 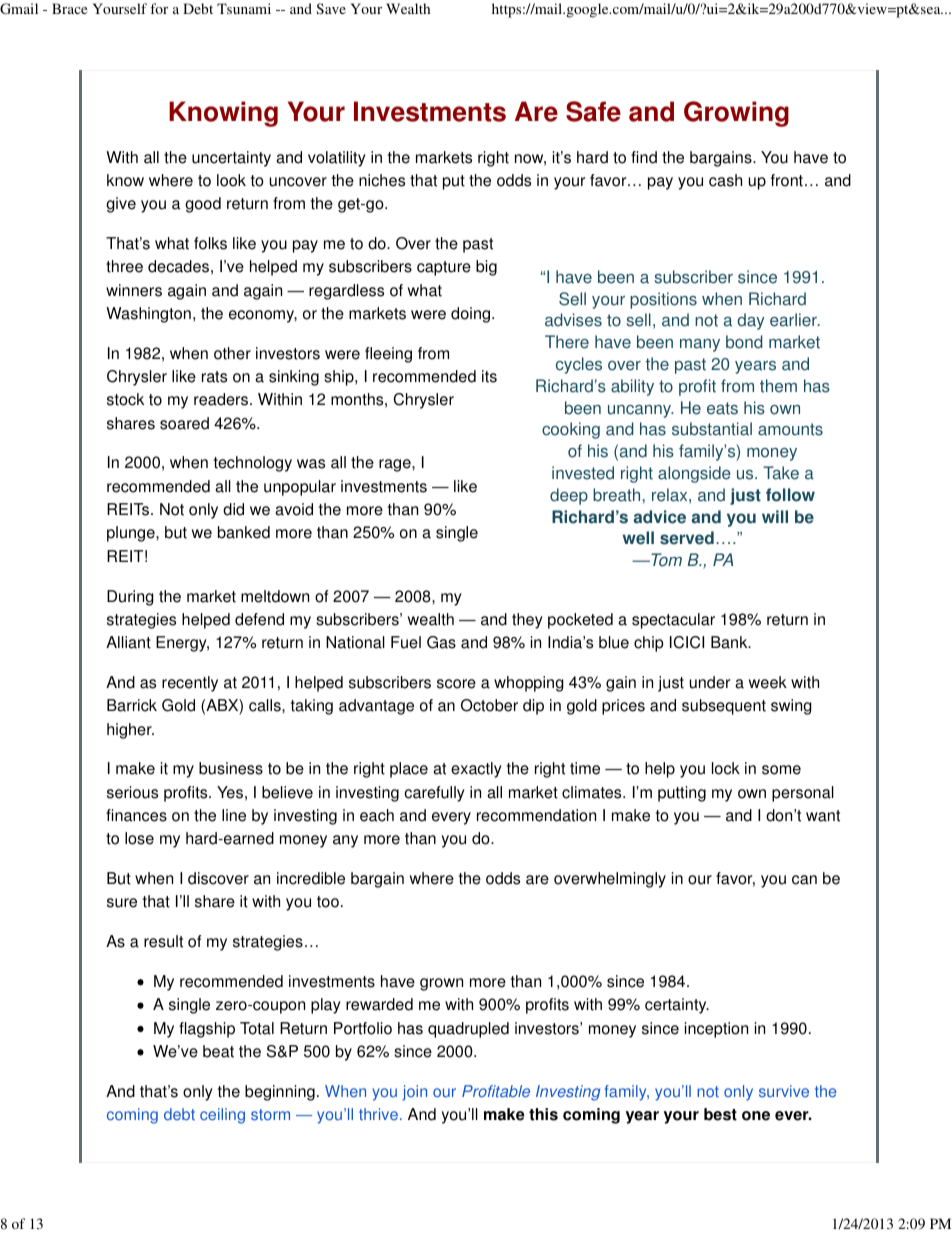 What do you see at coordinates (720, 1114) in the screenshot?
I see `best` at bounding box center [720, 1114].
